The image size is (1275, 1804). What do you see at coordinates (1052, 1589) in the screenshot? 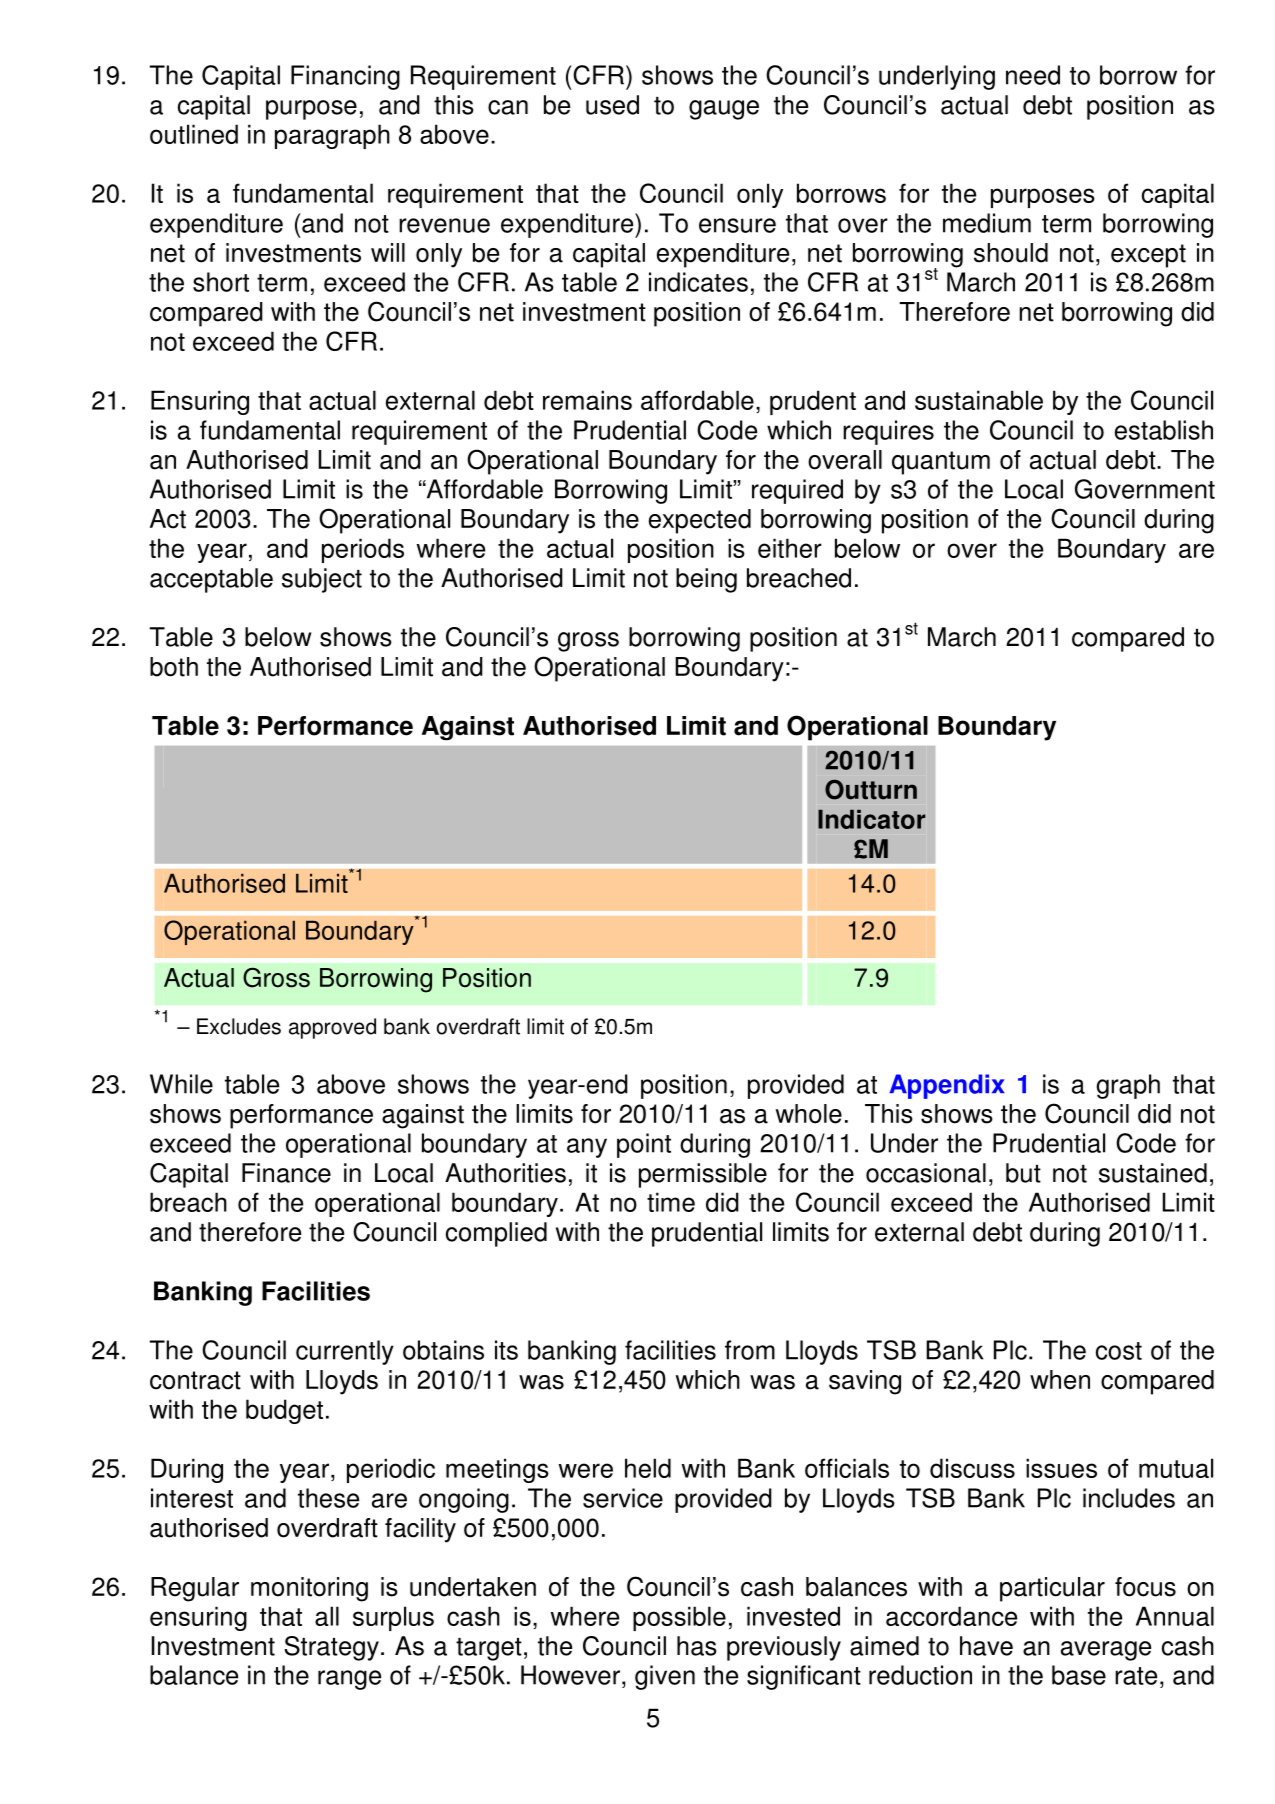
I see `particular` at bounding box center [1052, 1589].
